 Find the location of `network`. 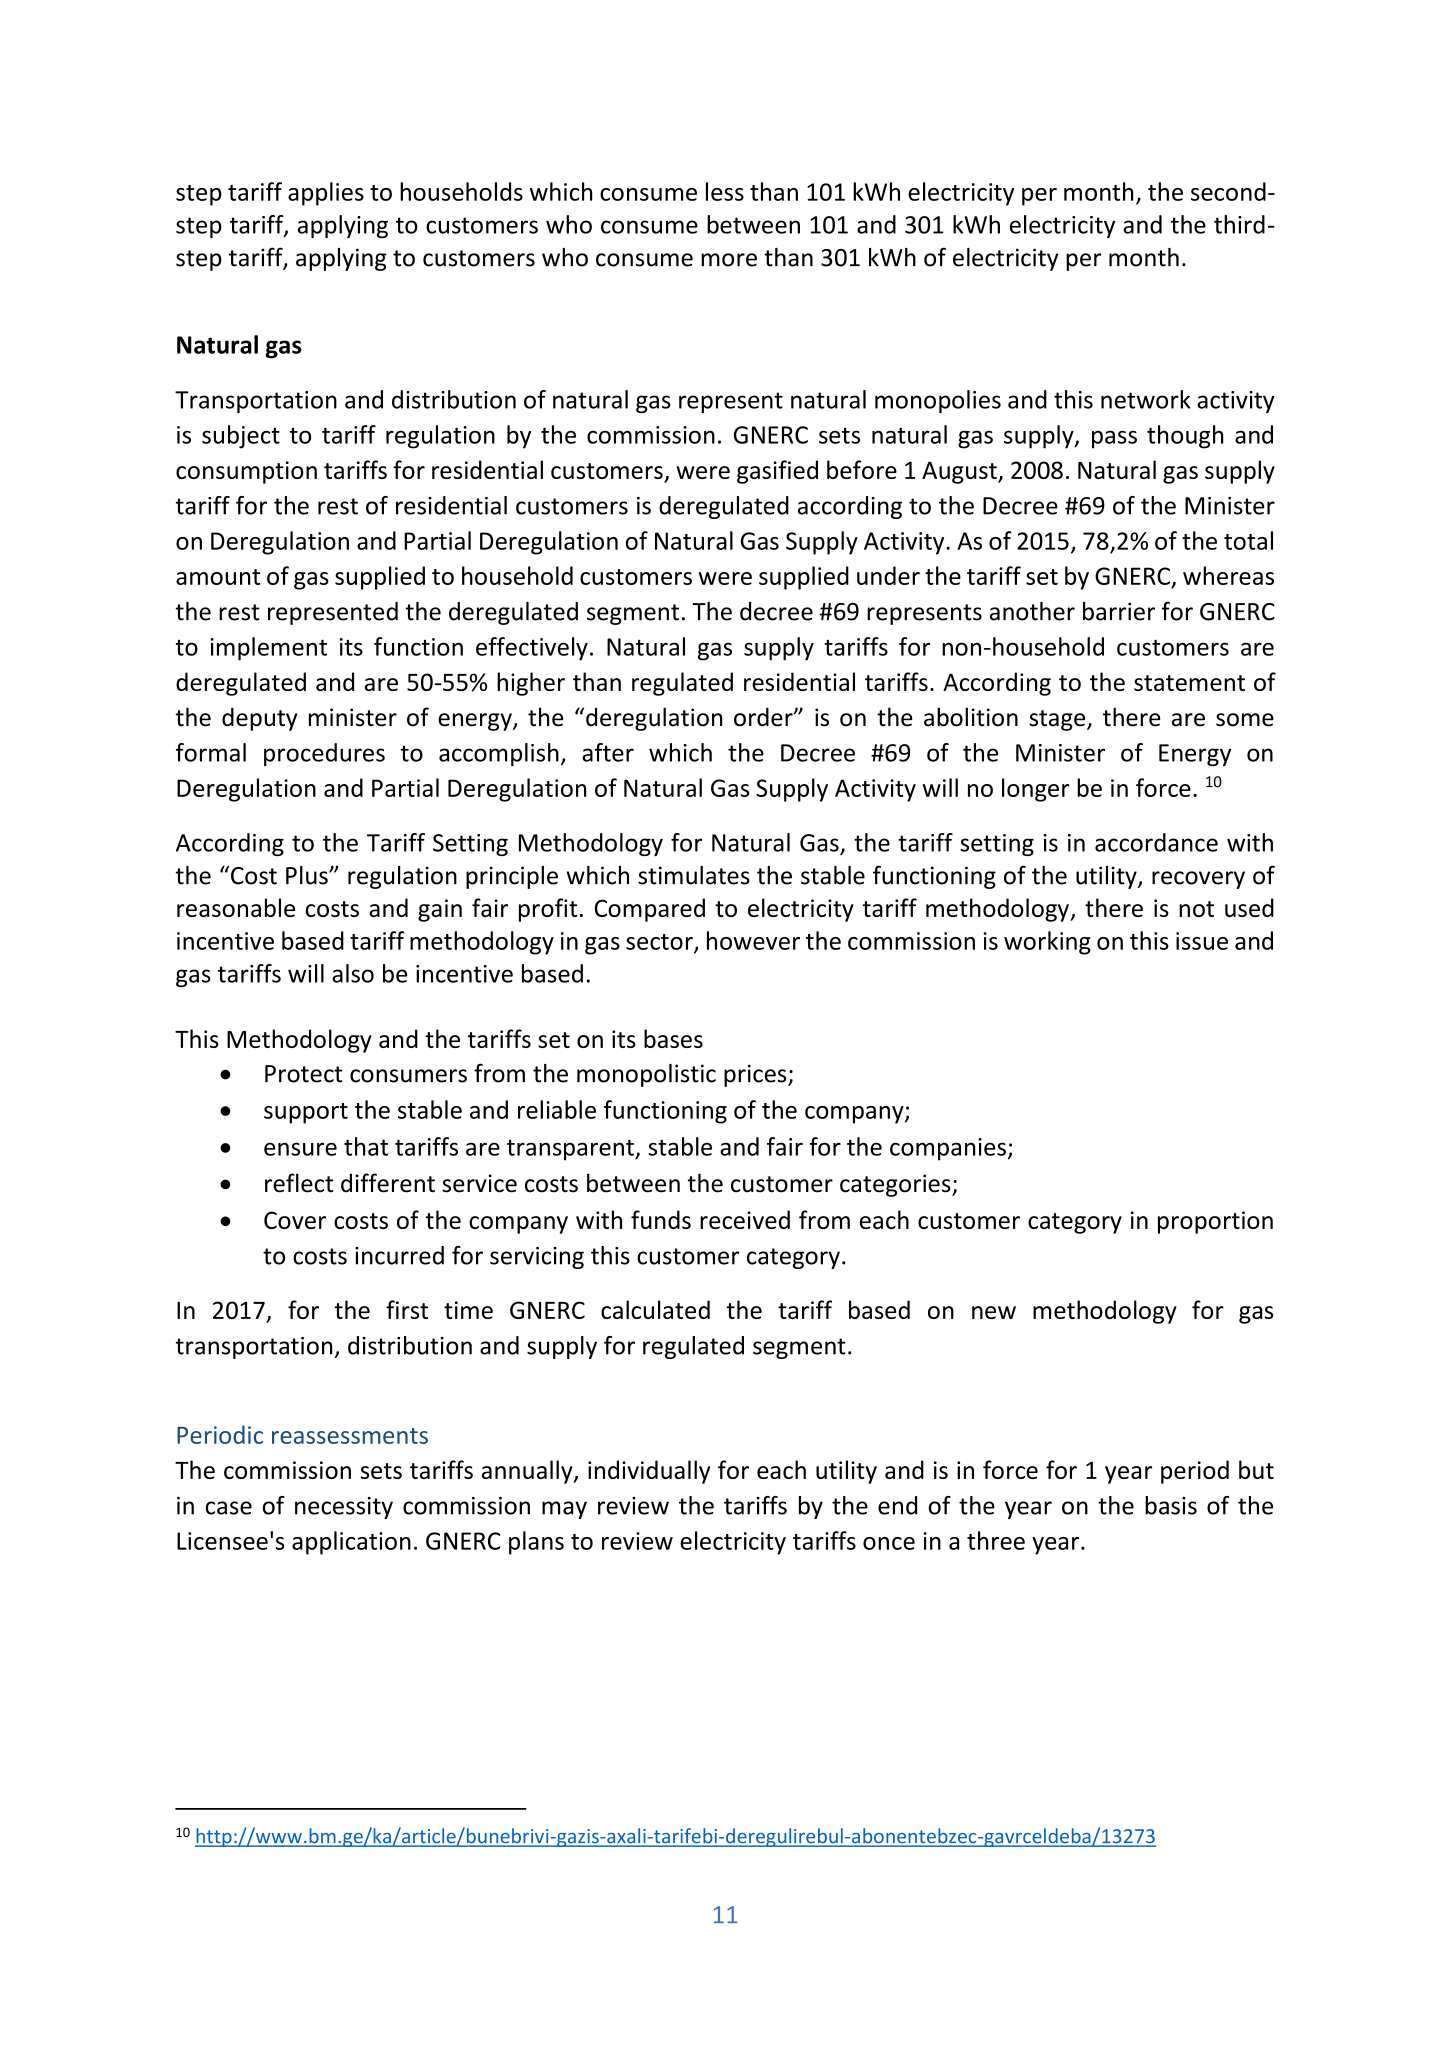

network is located at coordinates (1146, 399).
